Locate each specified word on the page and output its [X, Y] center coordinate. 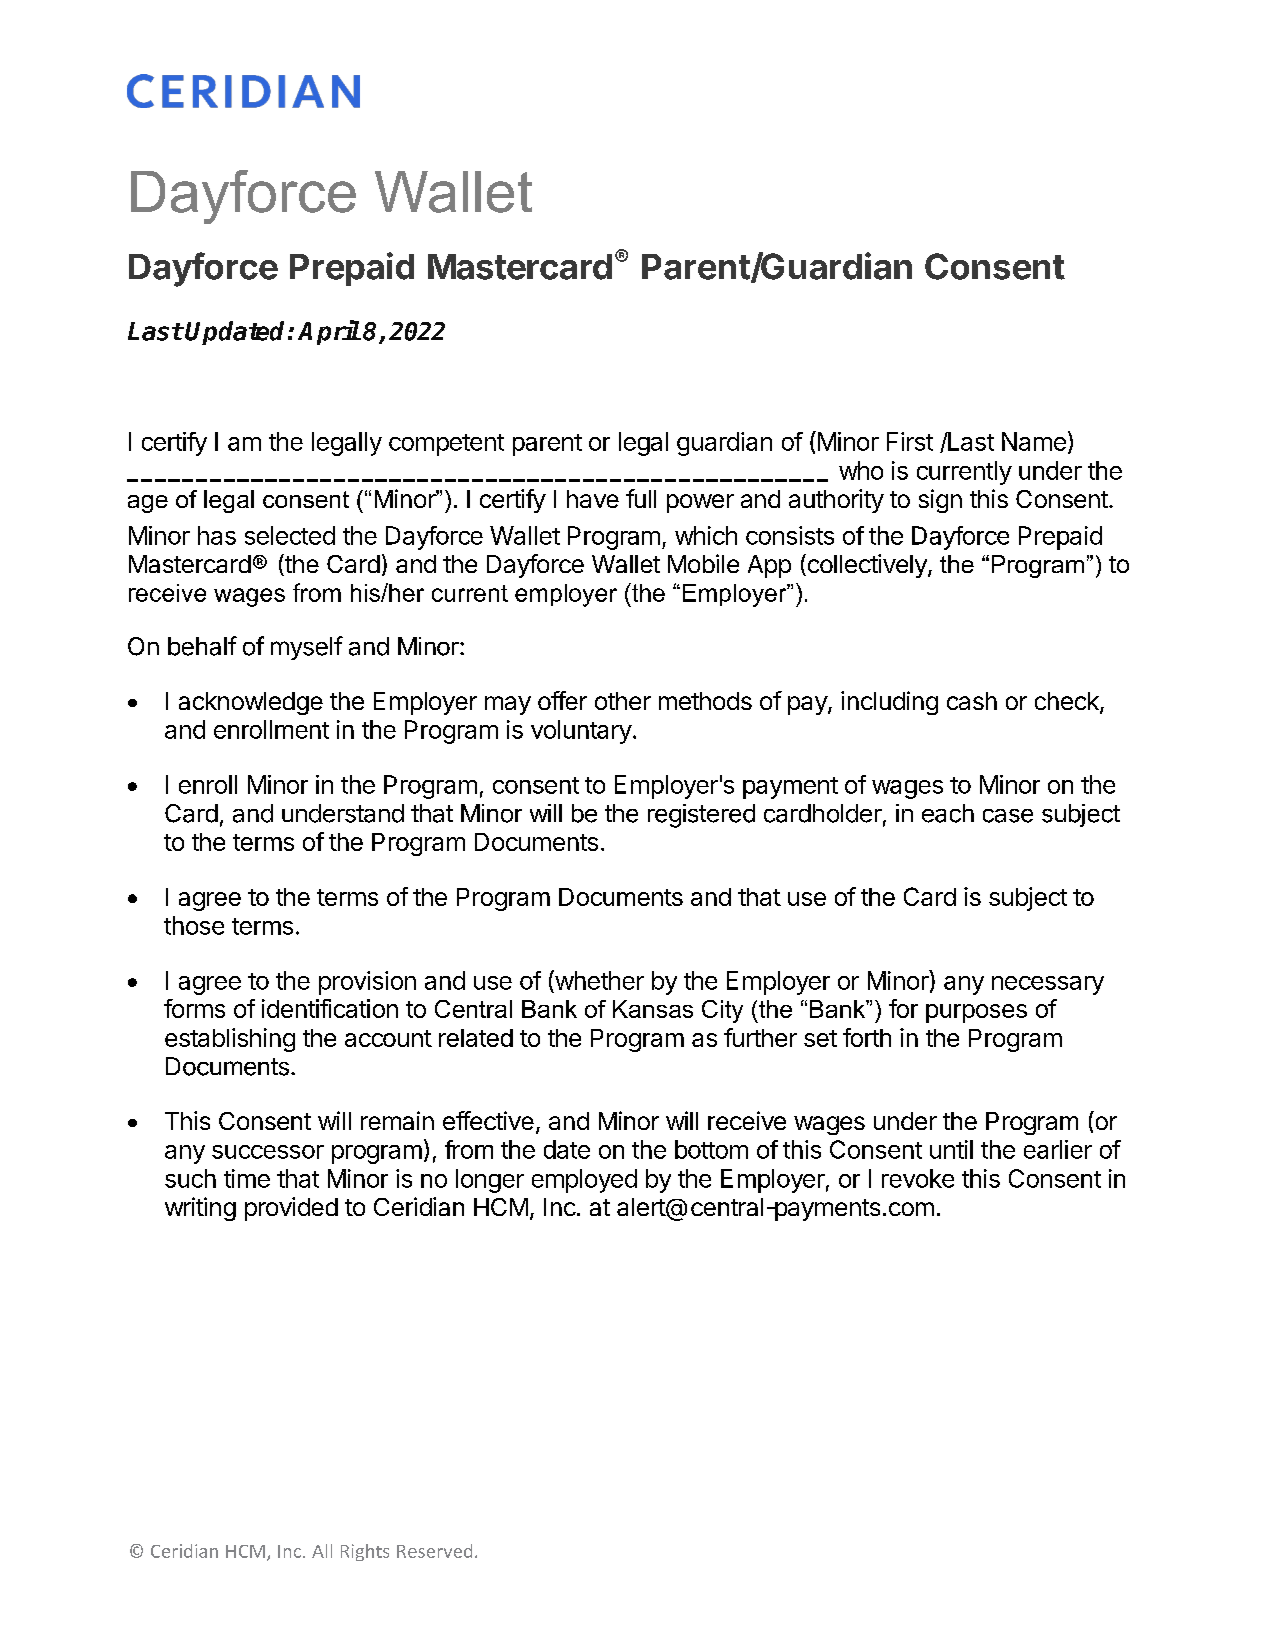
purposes [976, 1013]
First [910, 441]
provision [367, 983]
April [329, 332]
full [641, 498]
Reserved [434, 1551]
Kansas [653, 1009]
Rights [365, 1552]
